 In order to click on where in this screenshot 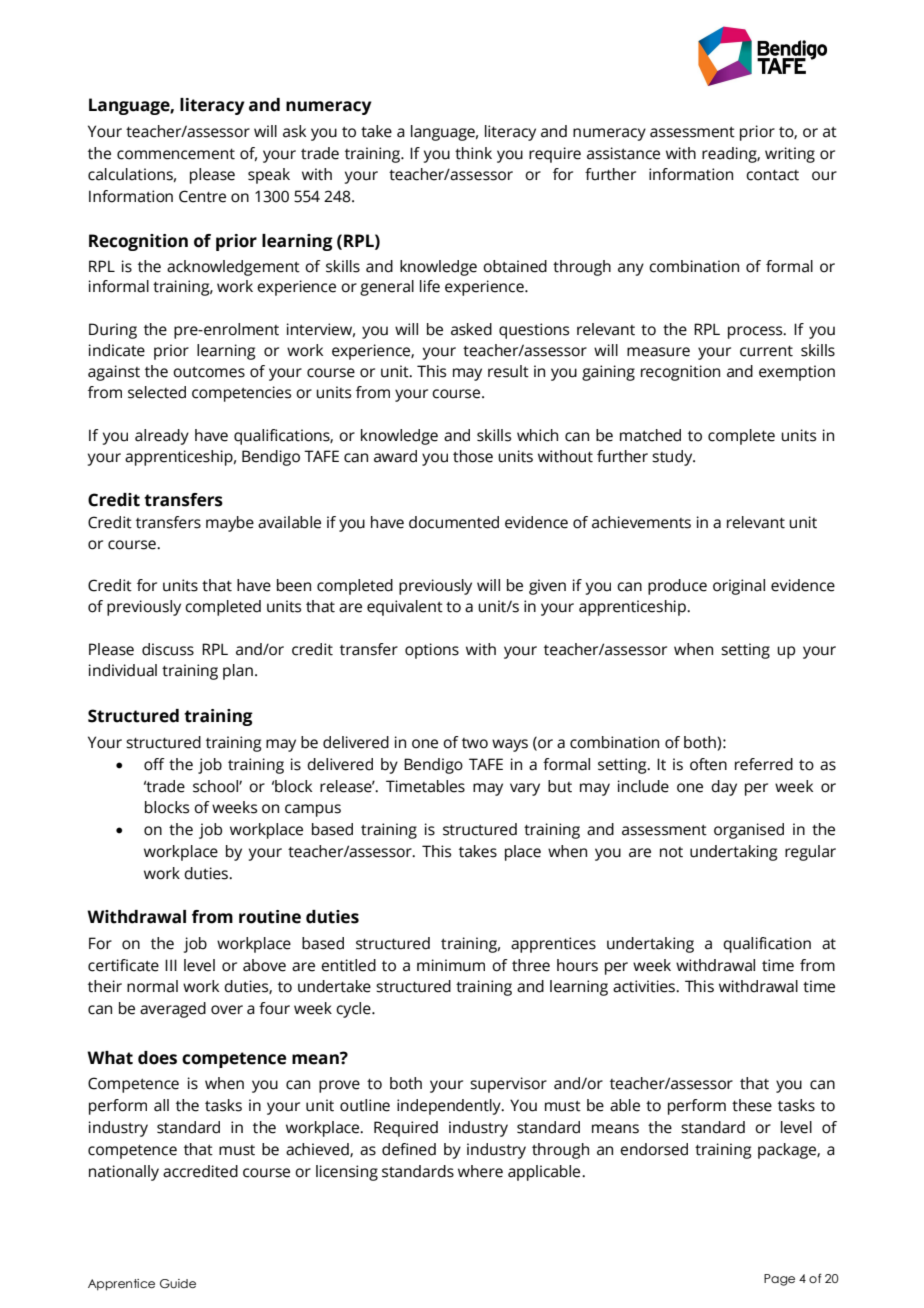, I will do `click(480, 1171)`.
